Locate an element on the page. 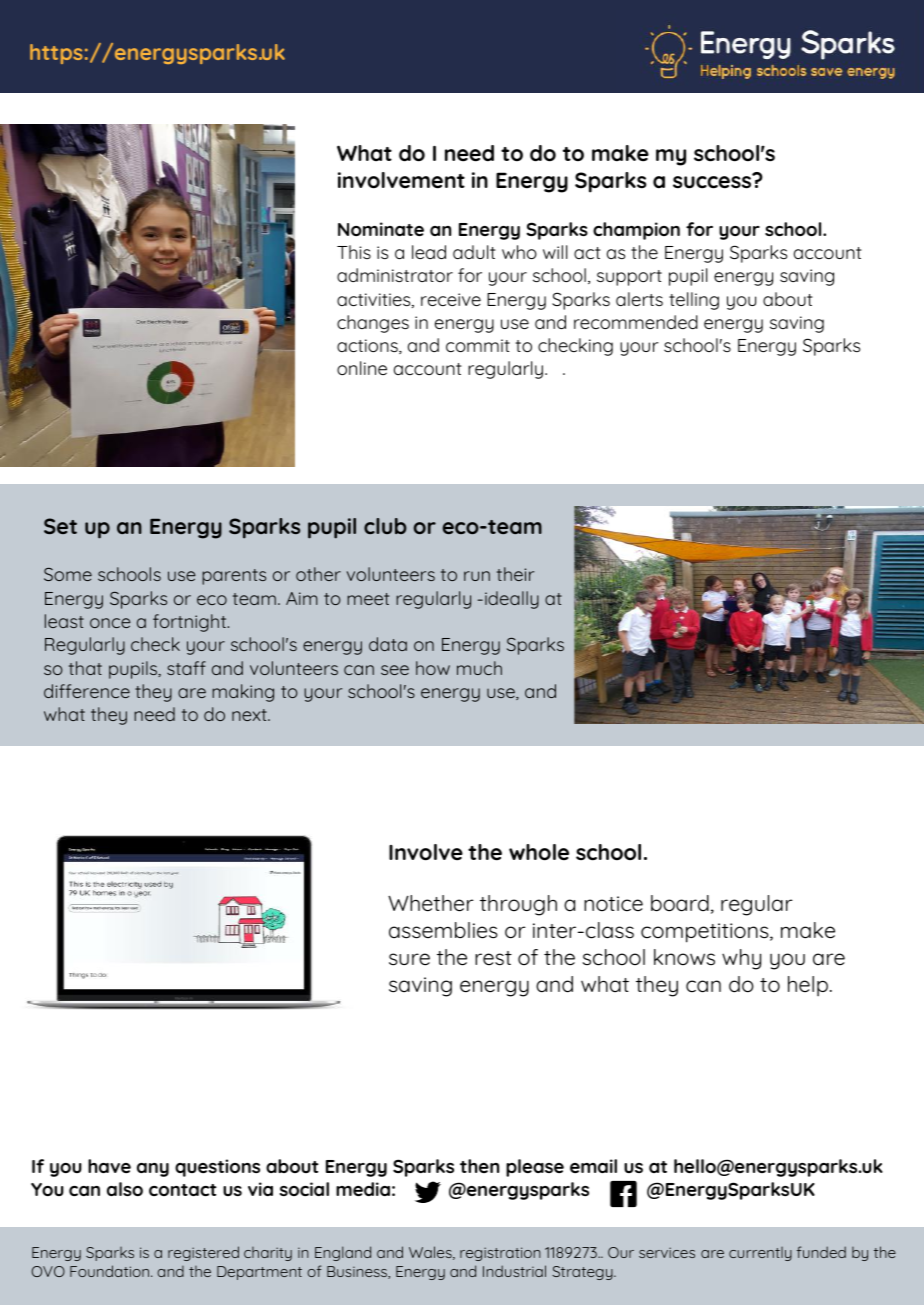 Image resolution: width=924 pixels, height=1308 pixels. success is located at coordinates (713, 181).
